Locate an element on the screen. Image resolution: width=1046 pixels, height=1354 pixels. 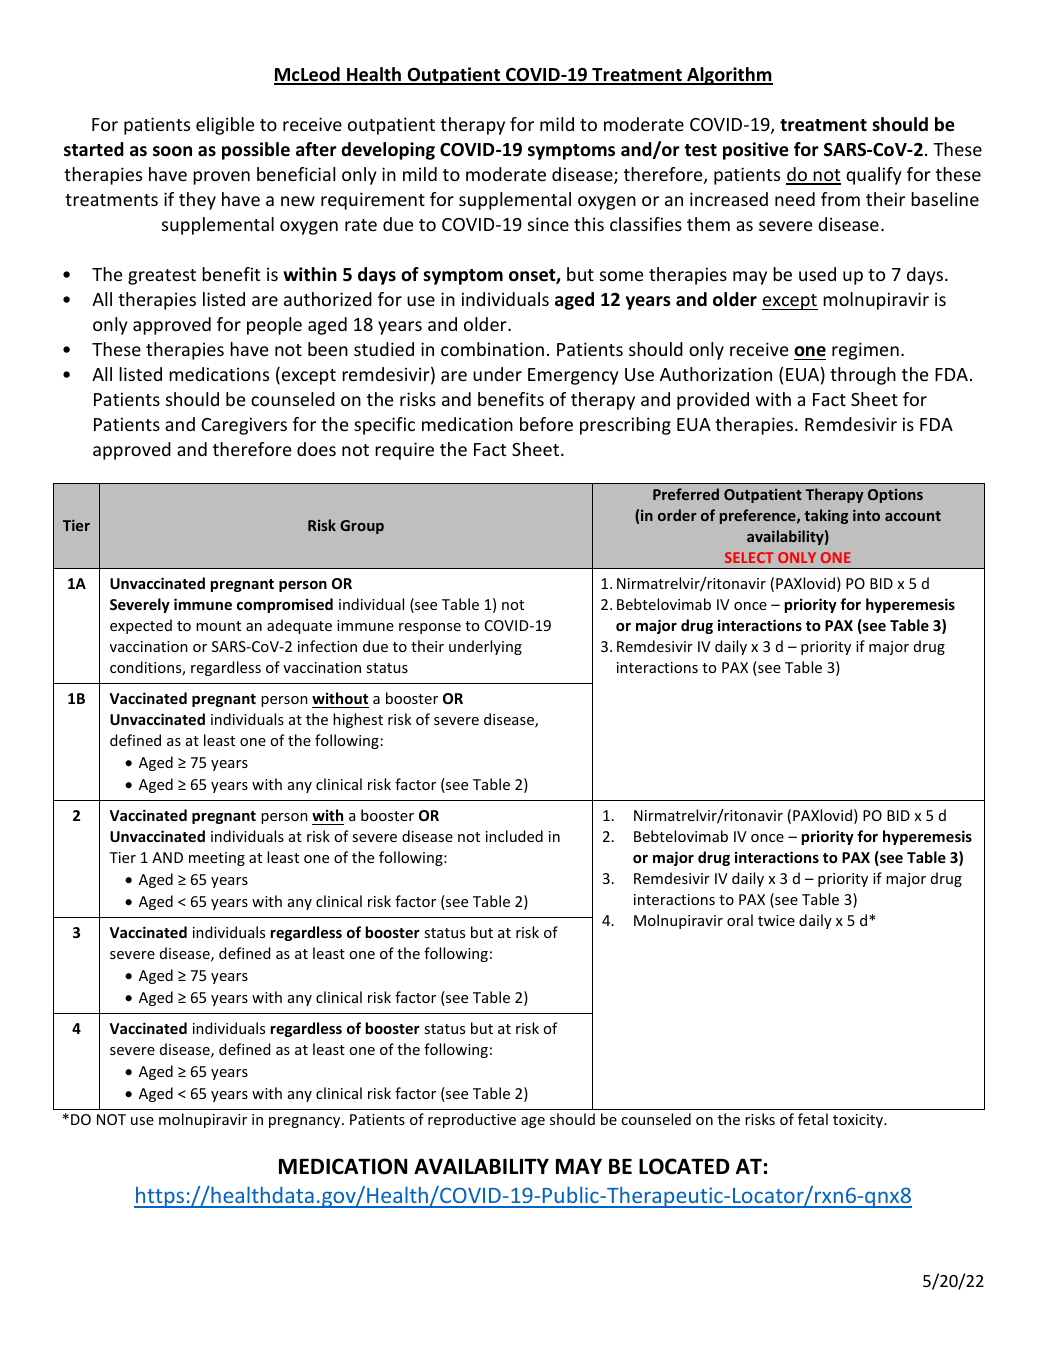
twice is located at coordinates (776, 920).
